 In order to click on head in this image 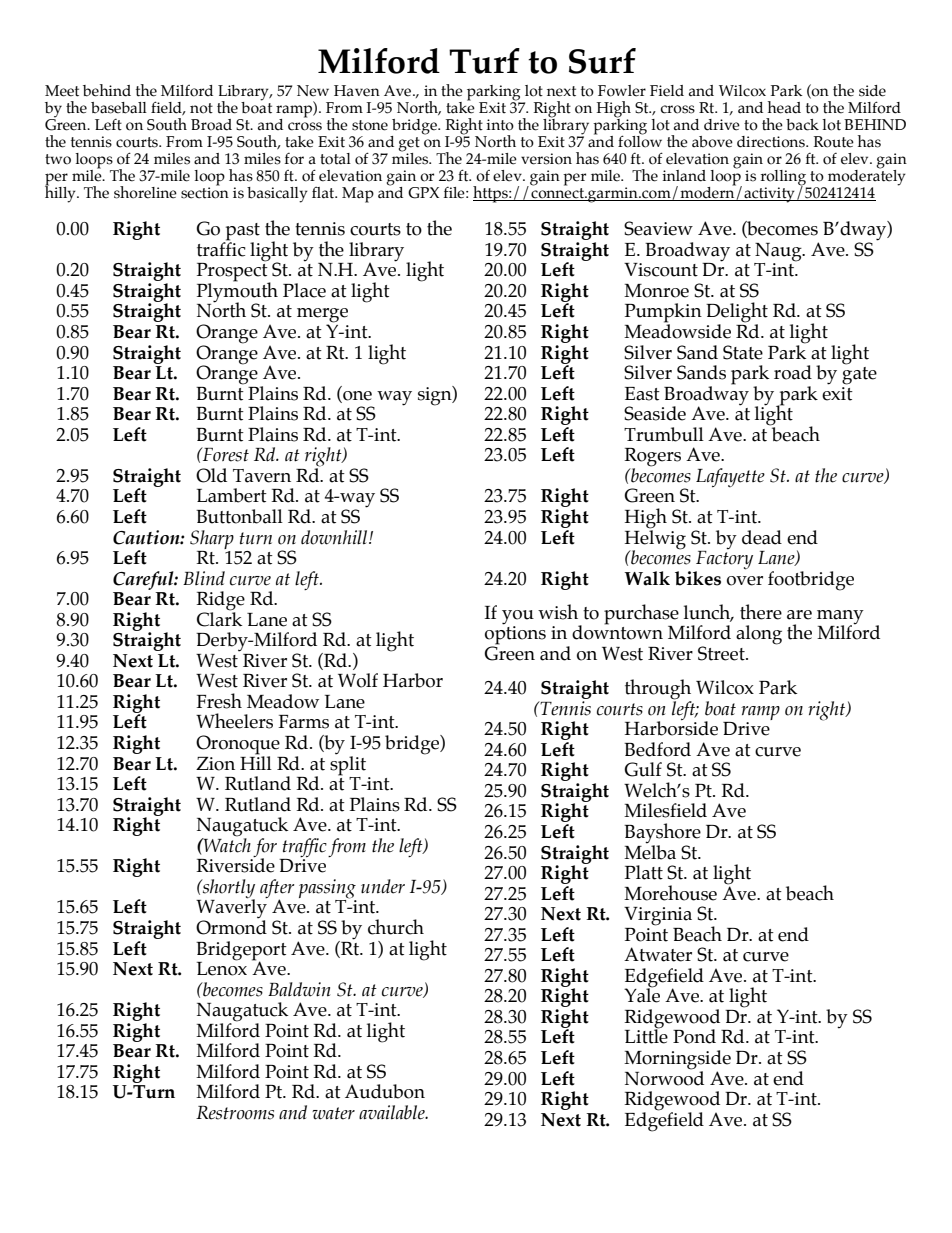, I will do `click(784, 107)`.
